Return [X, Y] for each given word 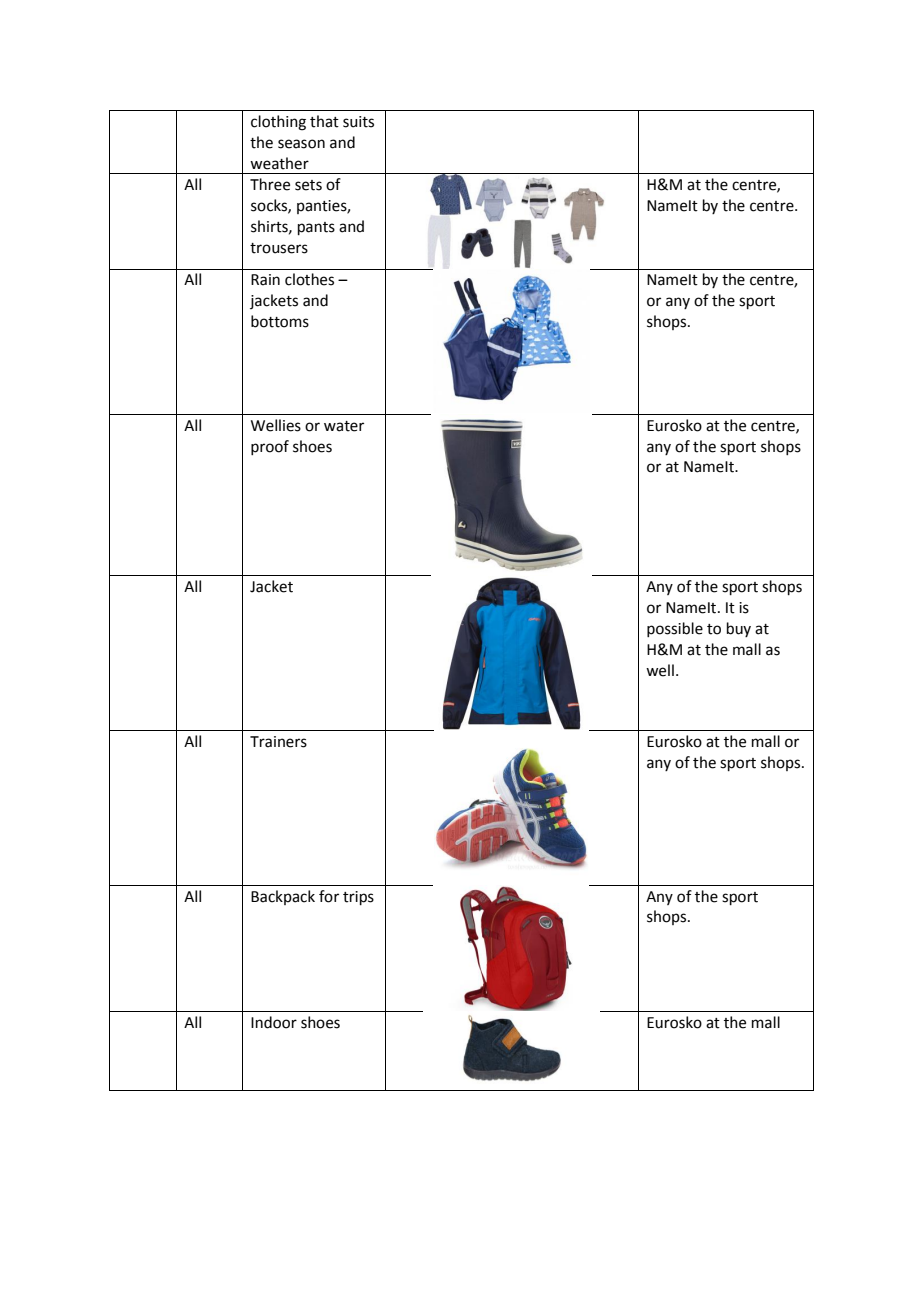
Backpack [283, 897]
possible [675, 629]
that [324, 121]
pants [316, 228]
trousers [279, 248]
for [329, 896]
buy [739, 629]
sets [308, 185]
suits [358, 122]
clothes [309, 279]
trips [358, 898]
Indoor [274, 1022]
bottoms [280, 321]
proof [270, 447]
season [301, 144]
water [344, 426]
